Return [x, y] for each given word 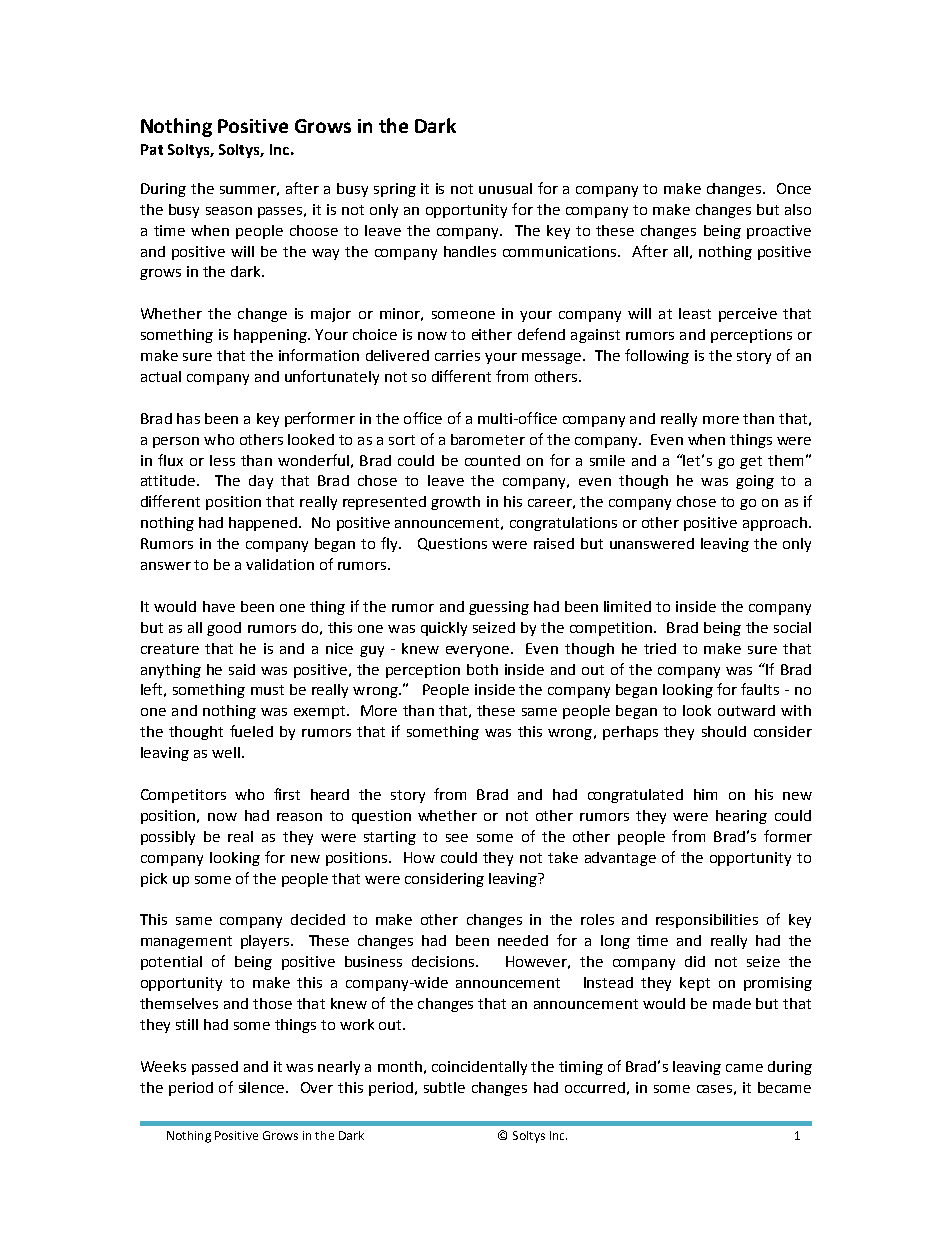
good [224, 629]
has [188, 418]
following [657, 356]
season [229, 211]
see [457, 838]
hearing [741, 817]
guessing [499, 608]
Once [794, 188]
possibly [168, 838]
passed [215, 1068]
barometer [488, 439]
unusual [505, 188]
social [792, 627]
